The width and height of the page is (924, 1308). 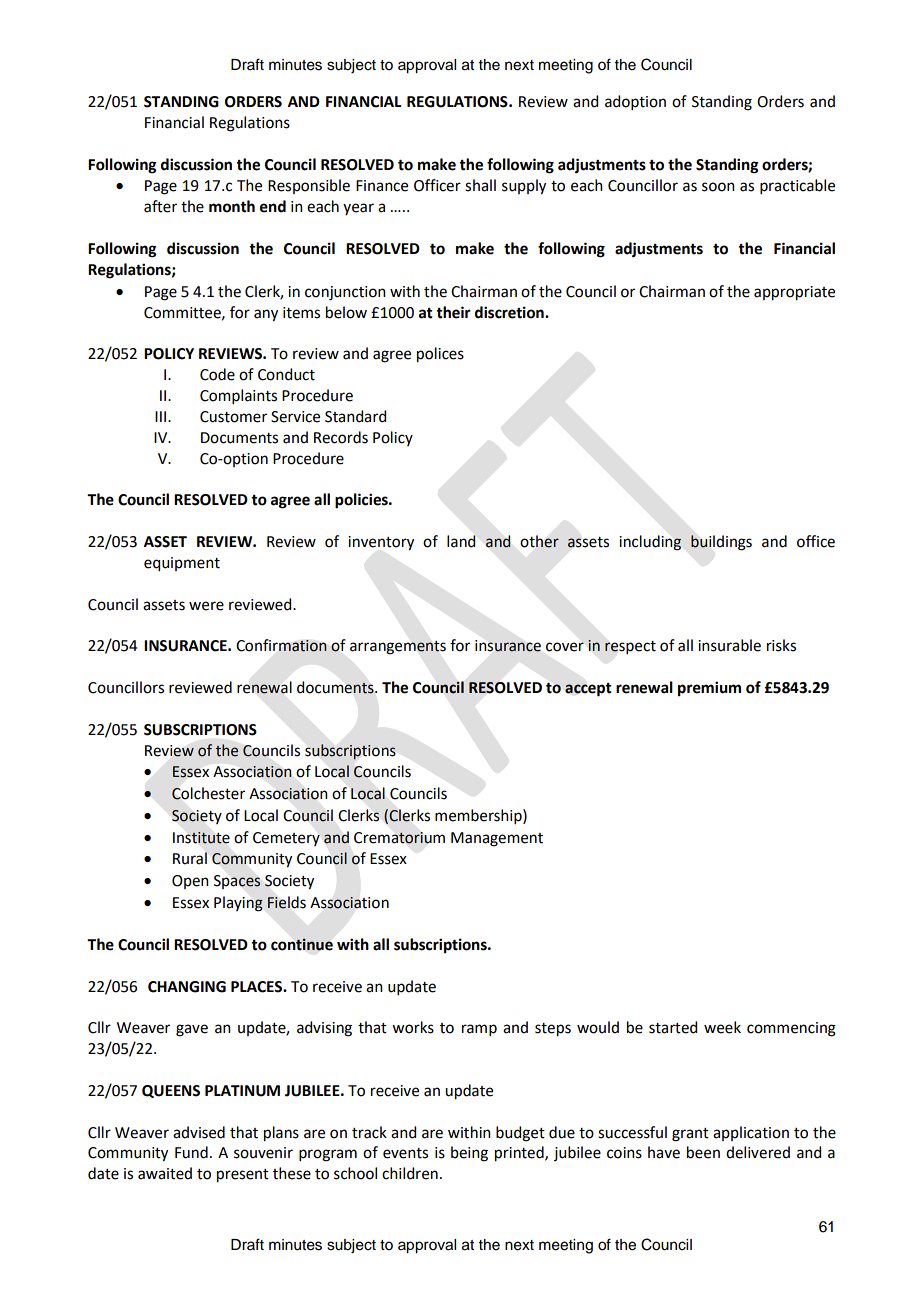 I want to click on being, so click(x=469, y=1154).
